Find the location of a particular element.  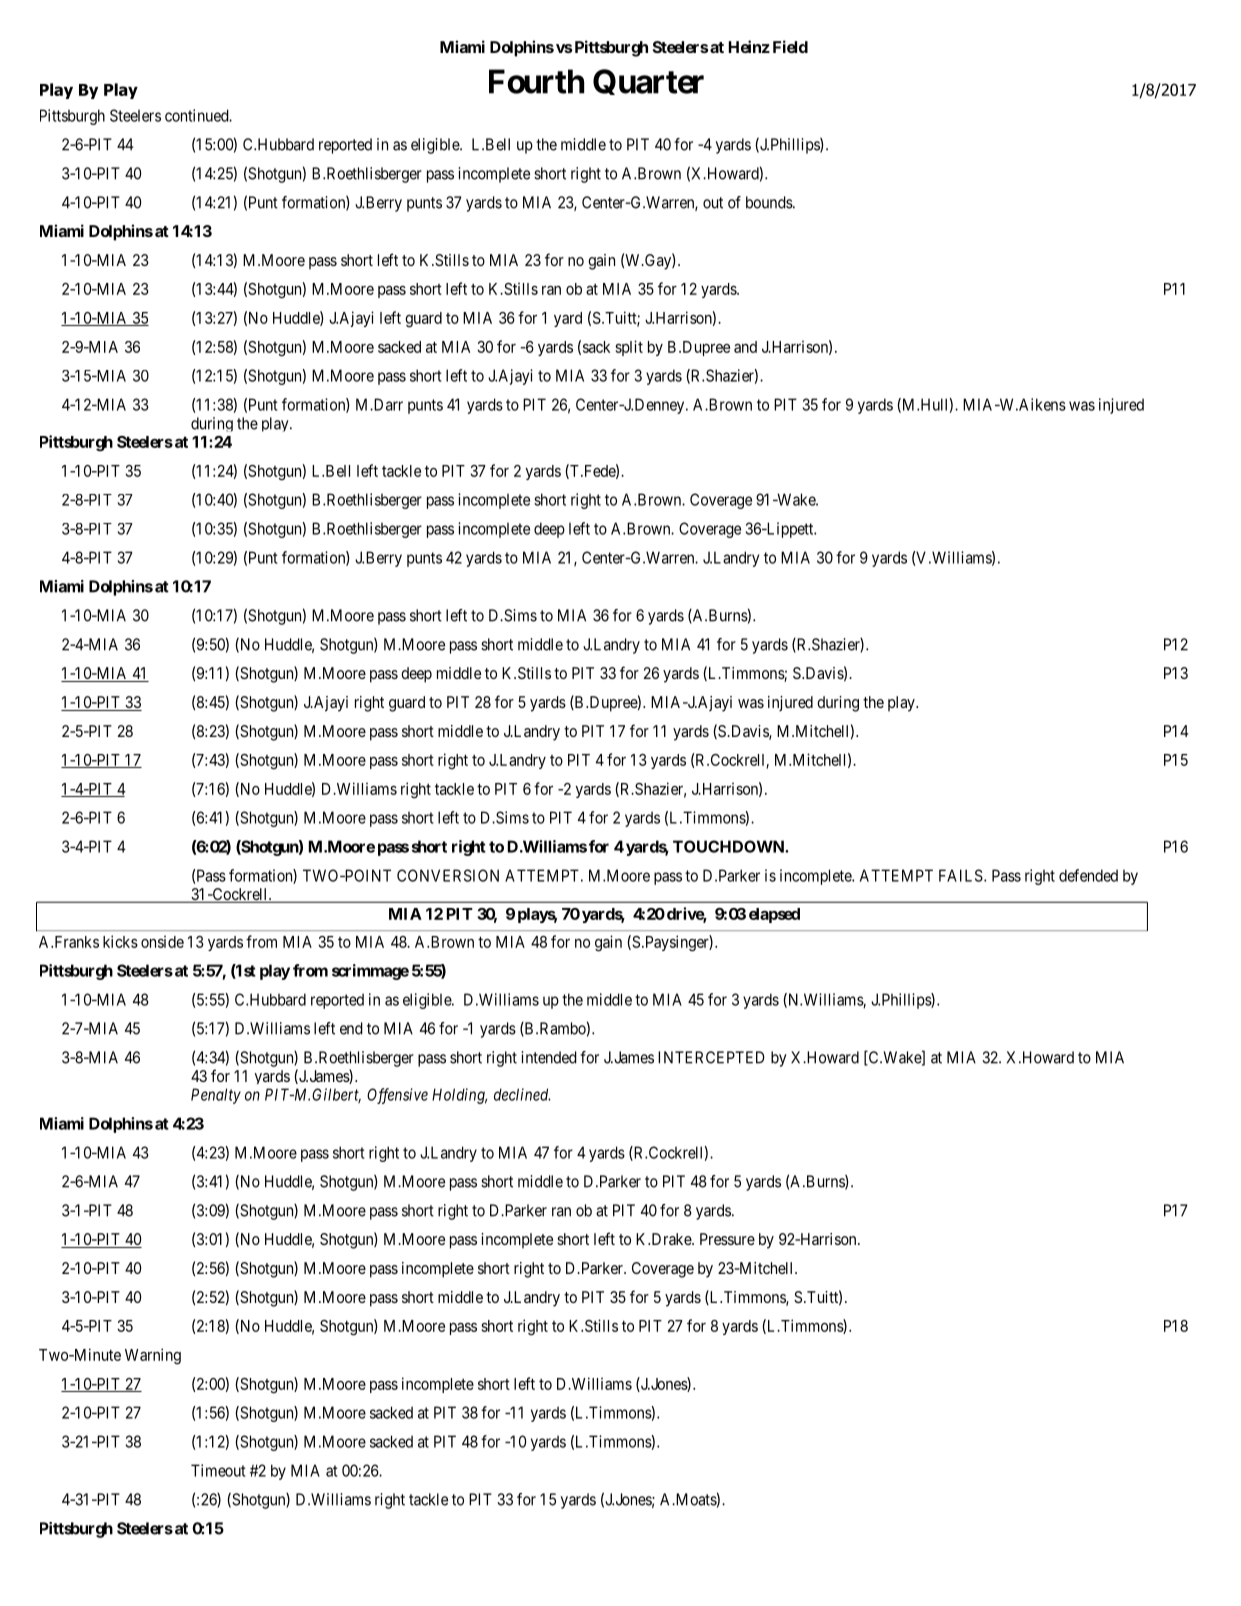

INTERCEPTED is located at coordinates (711, 1057).
